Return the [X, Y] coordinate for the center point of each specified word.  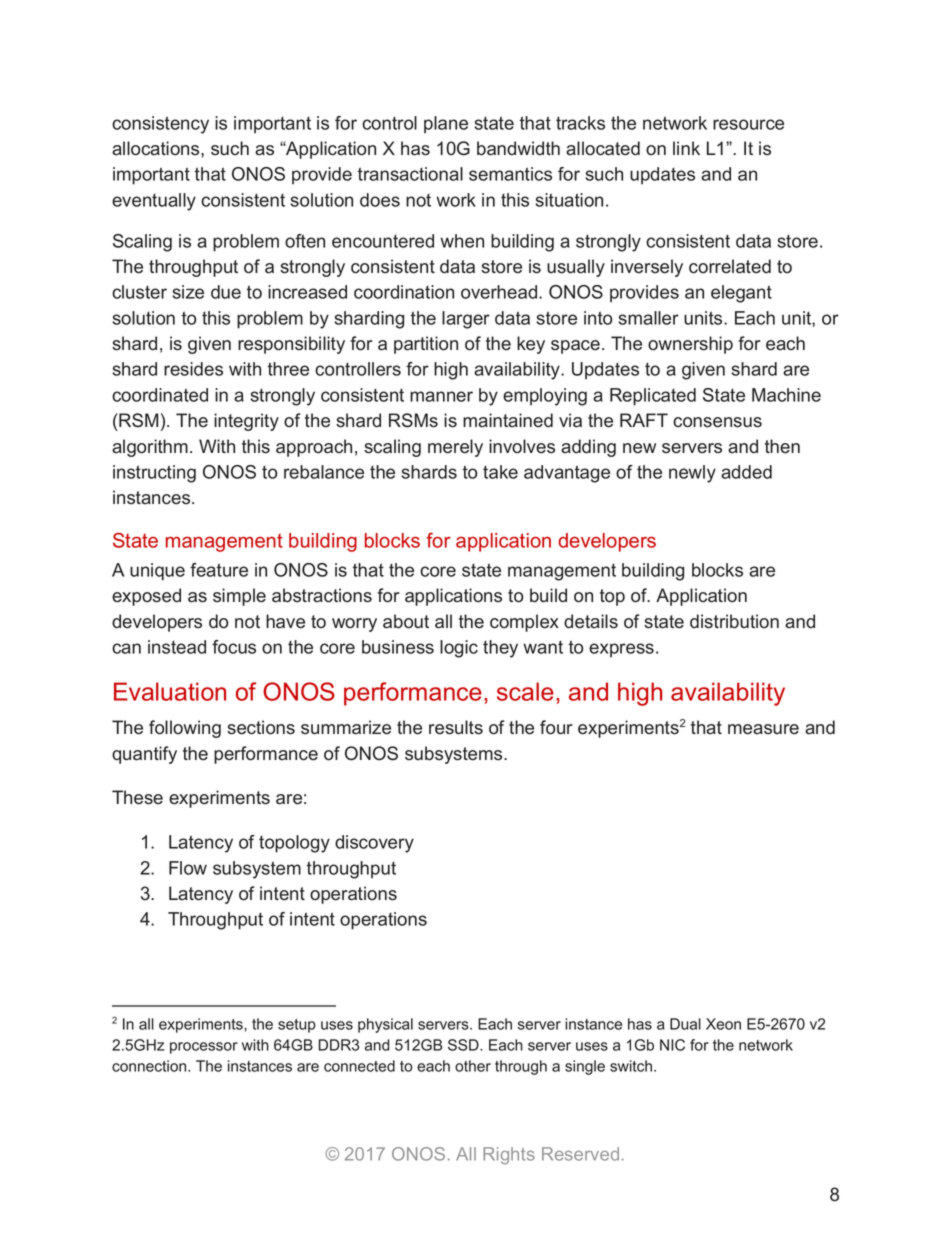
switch [632, 1066]
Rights [509, 1155]
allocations [157, 148]
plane [446, 125]
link [686, 148]
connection [150, 1066]
